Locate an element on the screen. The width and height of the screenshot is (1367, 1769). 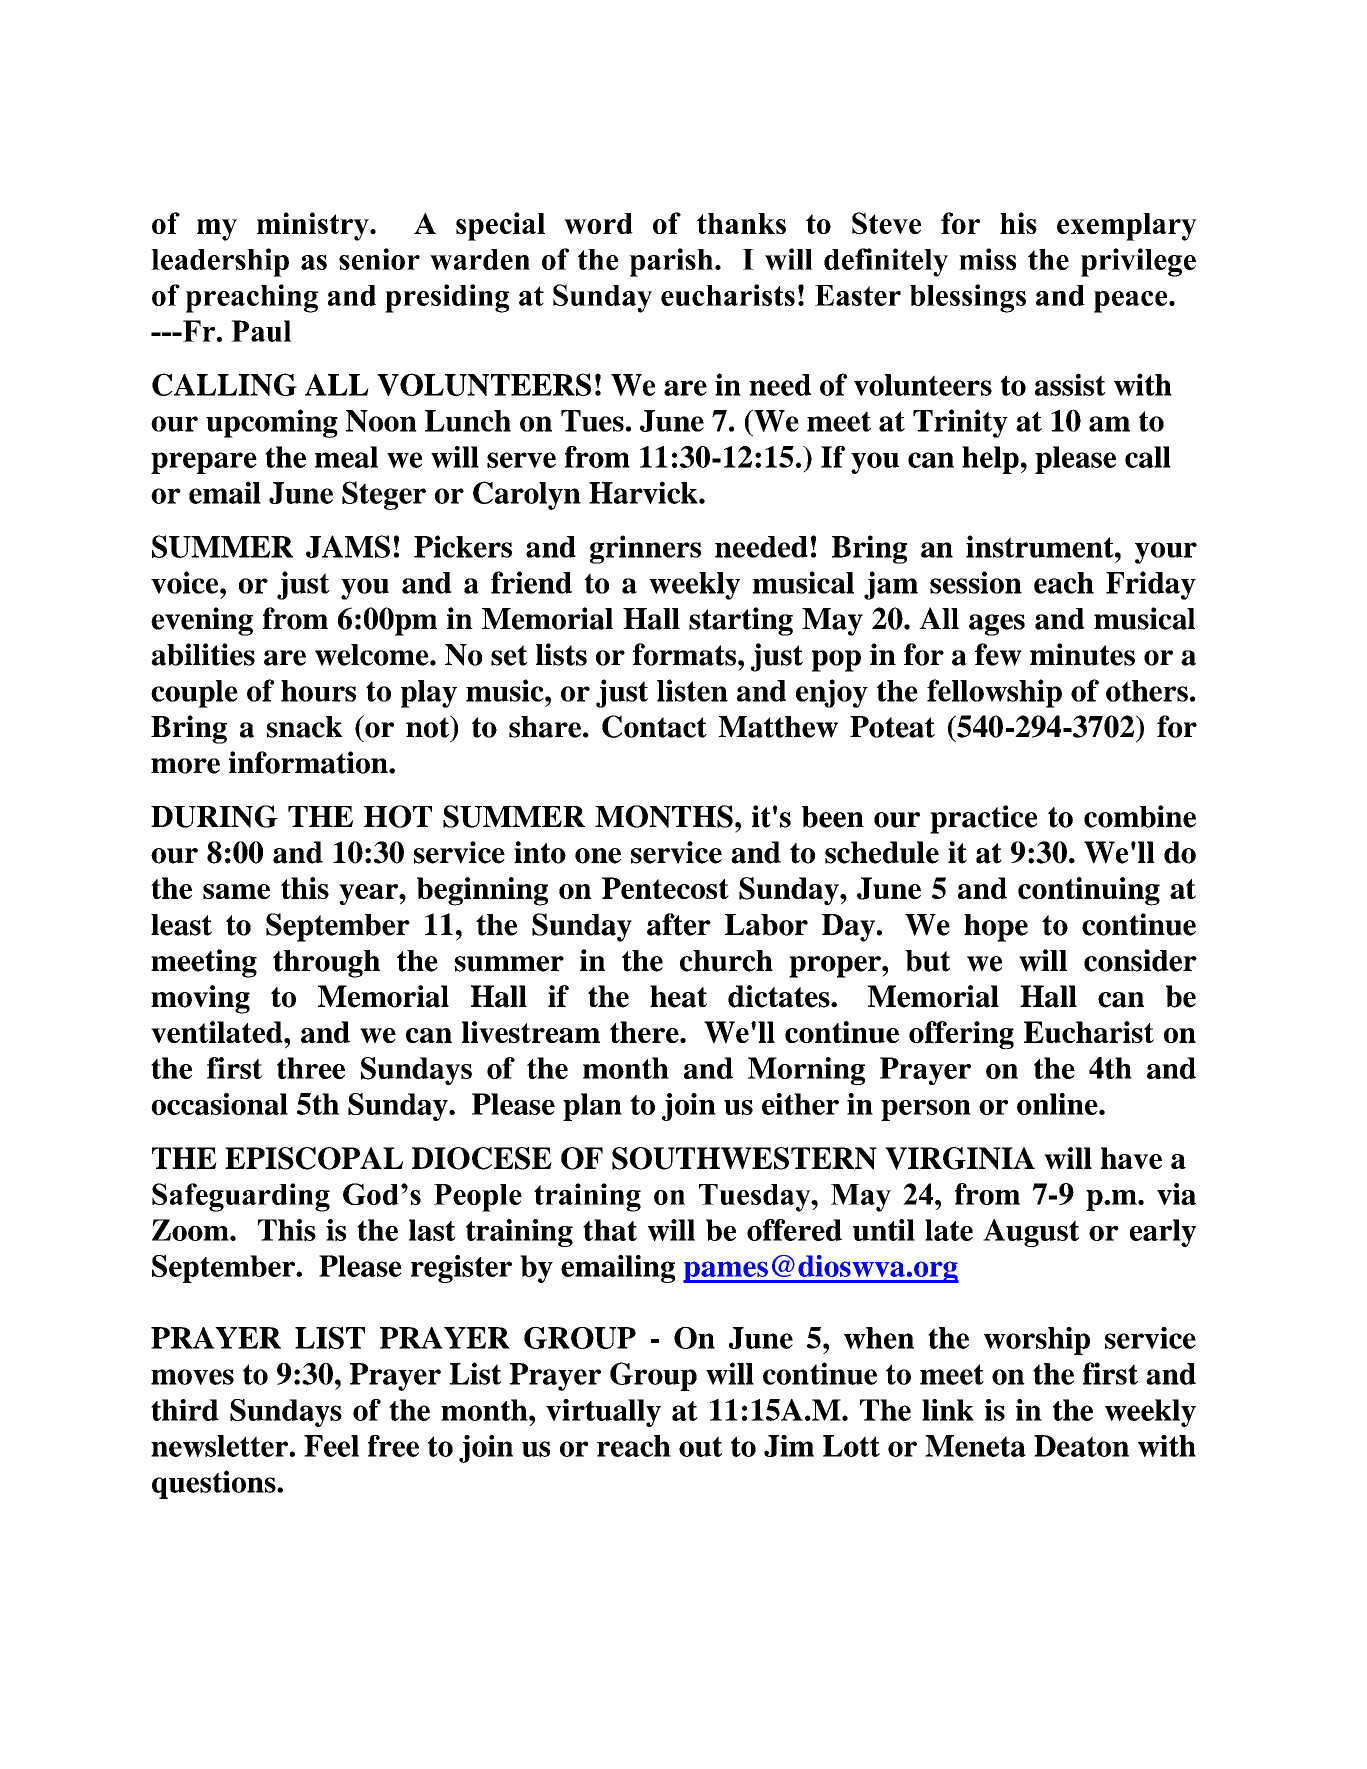
ministry is located at coordinates (314, 226).
